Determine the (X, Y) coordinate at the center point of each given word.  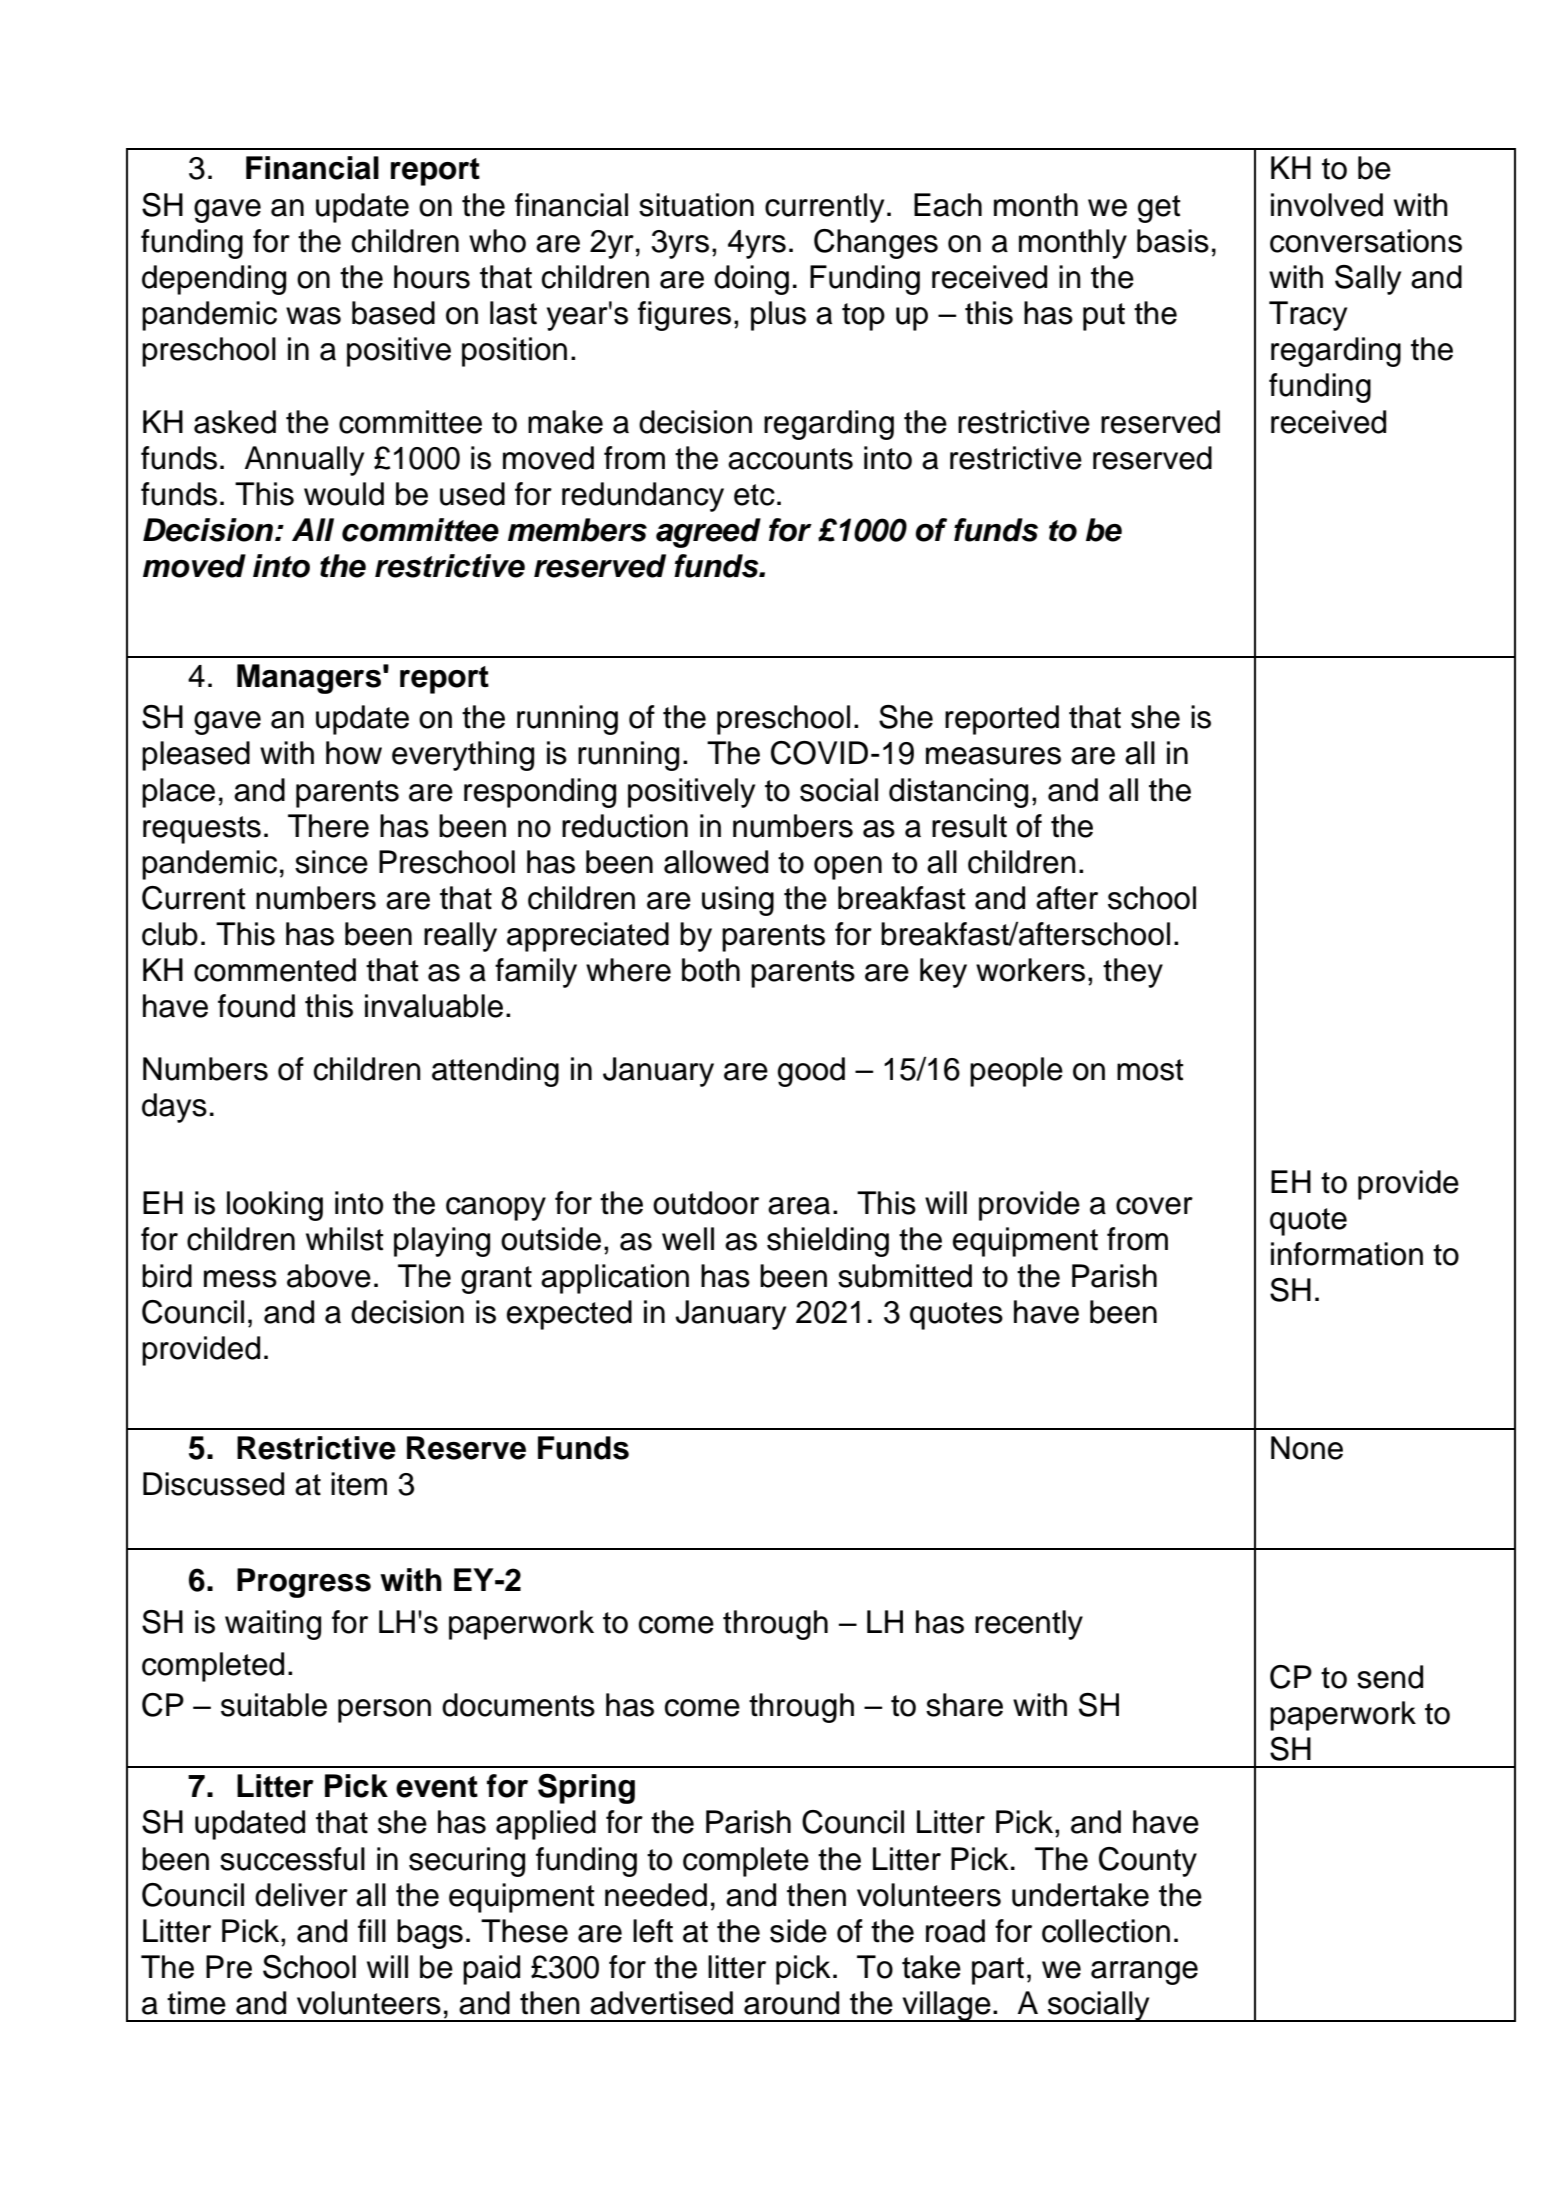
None (1307, 1448)
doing (751, 280)
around (791, 2003)
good (811, 1072)
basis (1173, 241)
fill (372, 1930)
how (354, 753)
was (313, 316)
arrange (1144, 1973)
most (1150, 1070)
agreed (708, 533)
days (174, 1108)
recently (1029, 1625)
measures (993, 756)
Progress (304, 1583)
